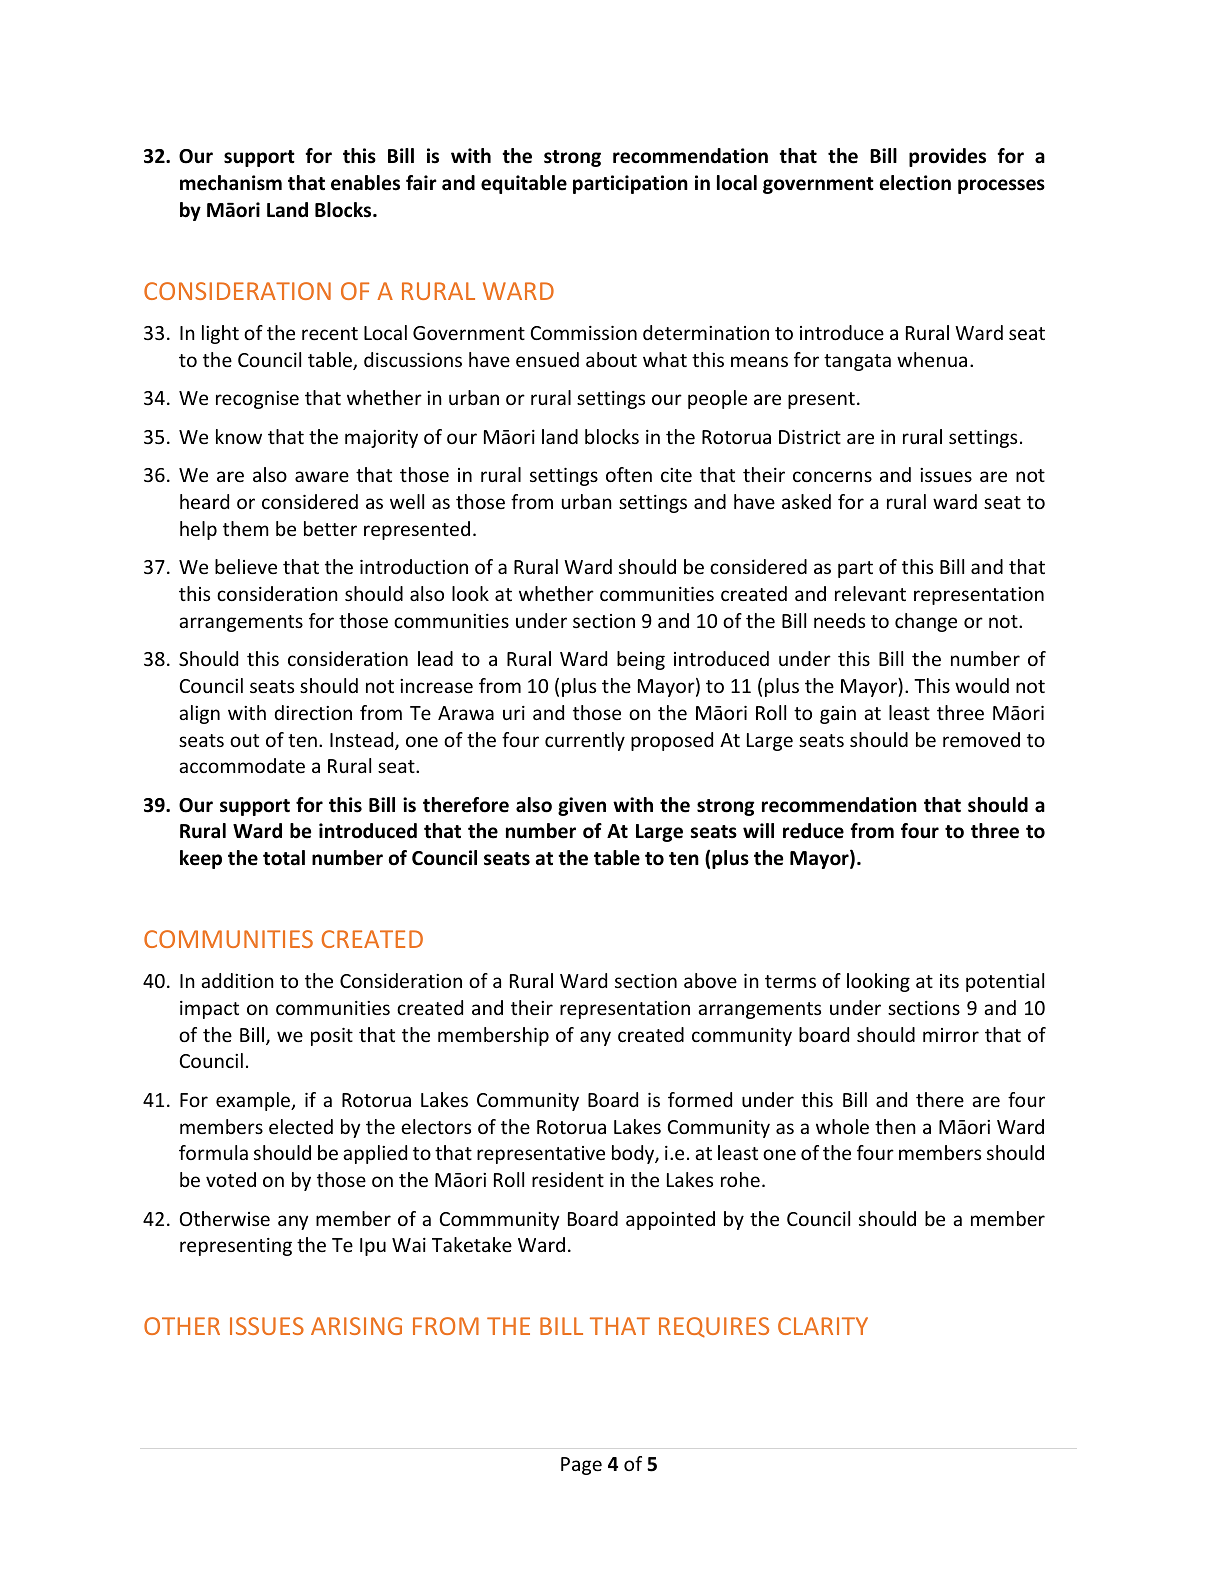  What do you see at coordinates (231, 183) in the page?
I see `mechanism` at bounding box center [231, 183].
